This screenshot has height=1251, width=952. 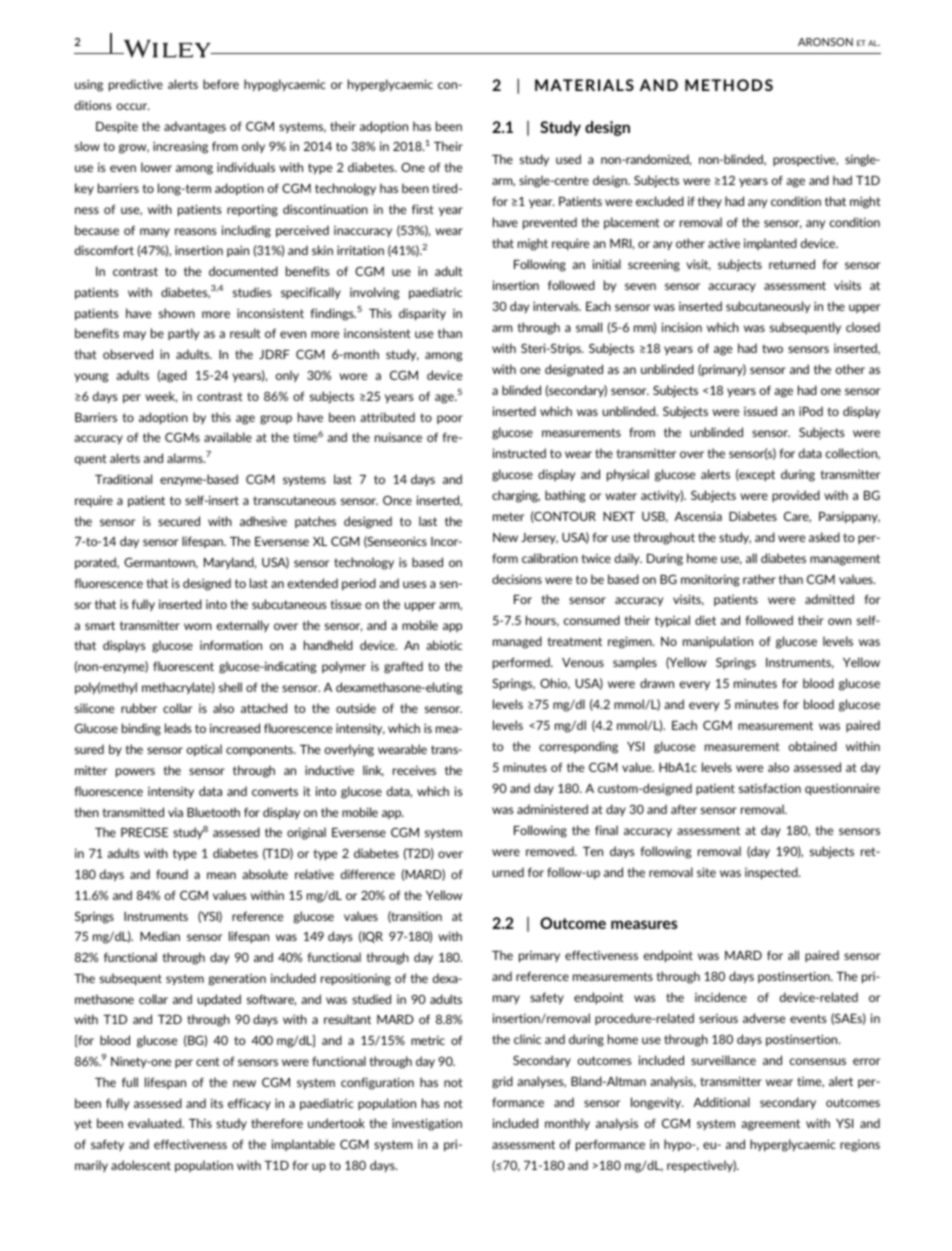 I want to click on MATERIALS, so click(x=584, y=85).
